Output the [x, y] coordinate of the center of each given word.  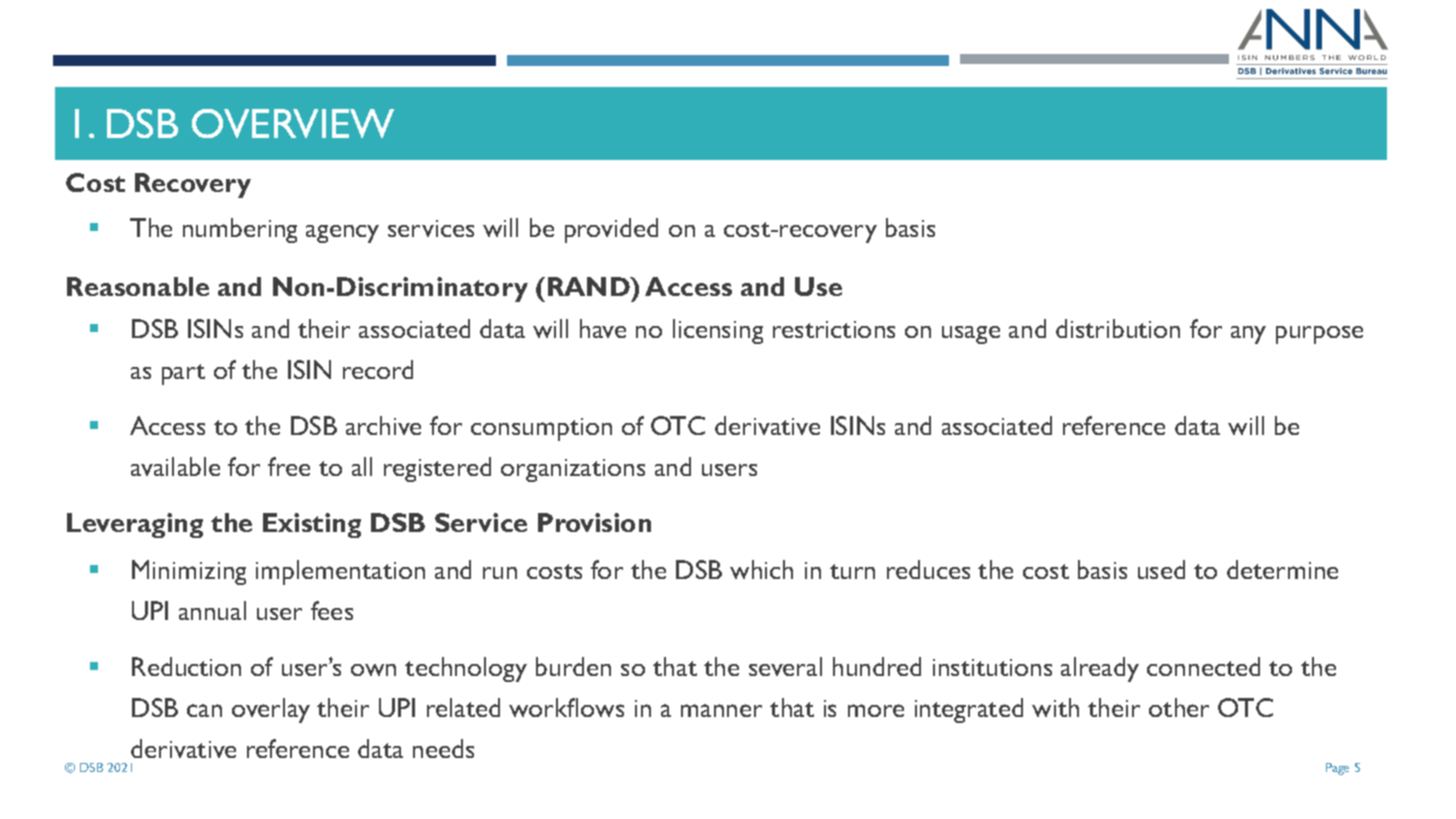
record [378, 369]
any [1248, 335]
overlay [271, 710]
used [1161, 569]
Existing [312, 525]
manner [721, 710]
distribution [1118, 328]
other [1179, 707]
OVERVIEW [293, 123]
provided [611, 230]
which [761, 569]
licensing [718, 331]
